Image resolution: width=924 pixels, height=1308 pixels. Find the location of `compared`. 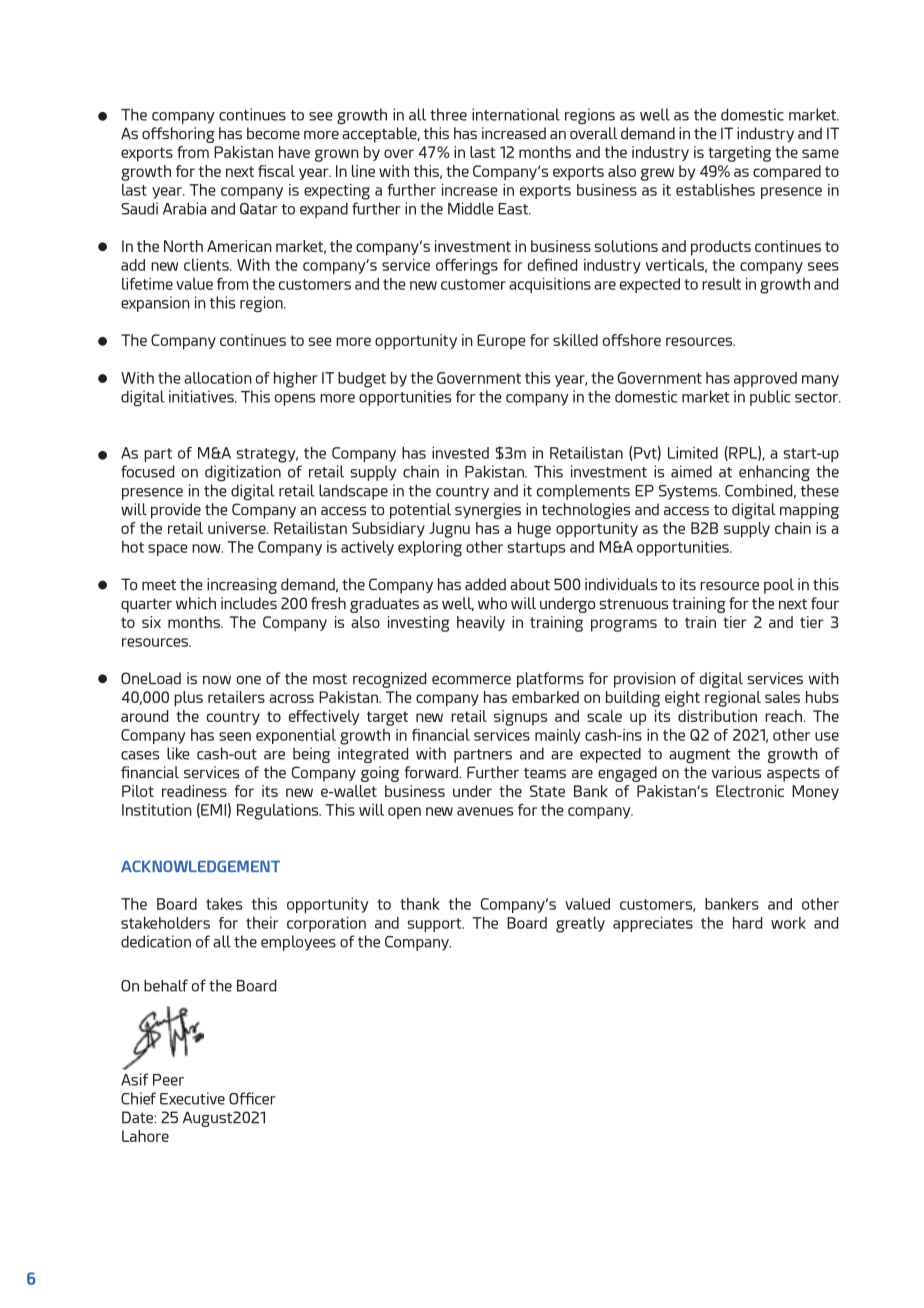

compared is located at coordinates (787, 172).
